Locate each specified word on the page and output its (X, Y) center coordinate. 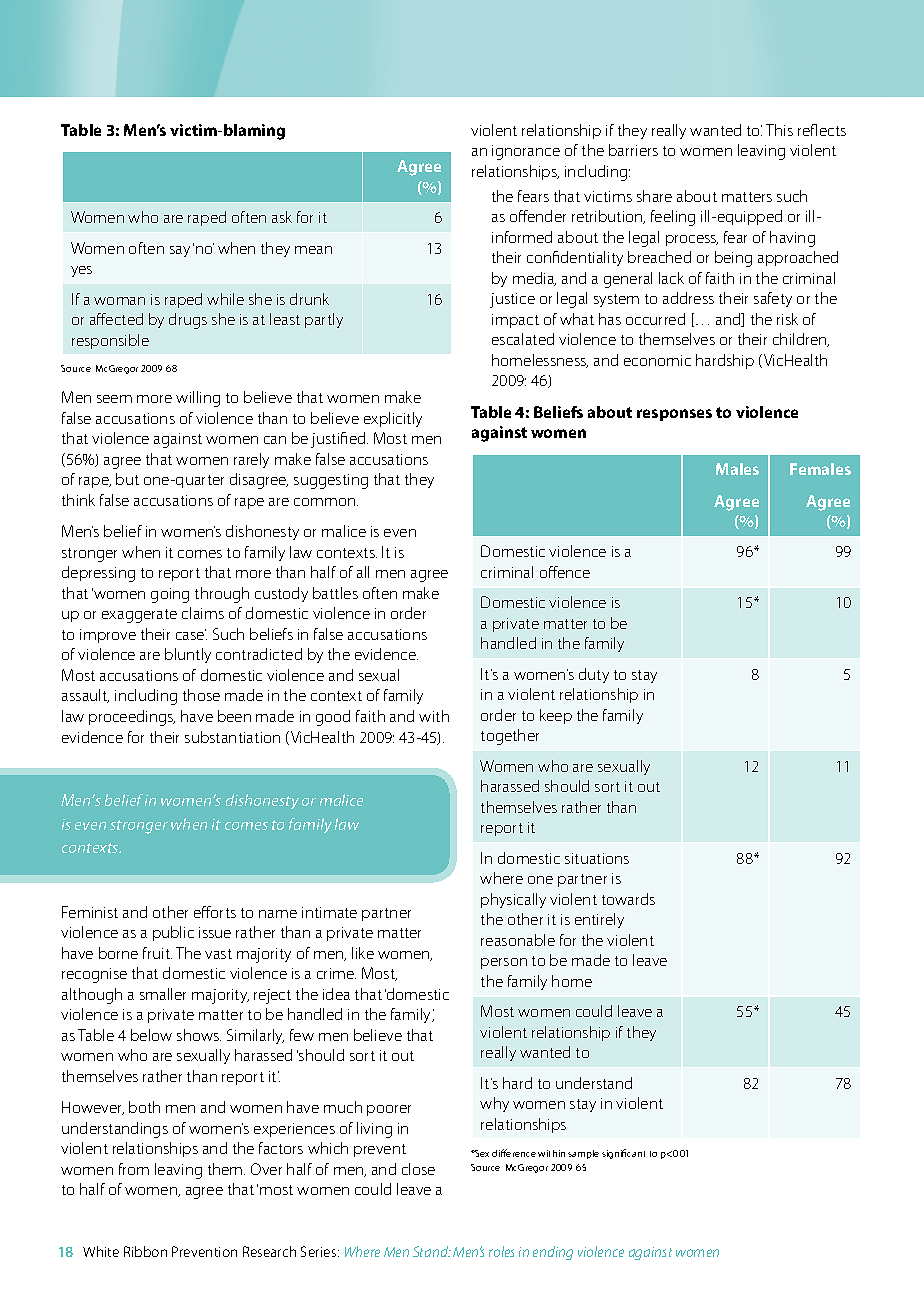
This (779, 130)
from (134, 1169)
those (201, 695)
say (180, 251)
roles (501, 1251)
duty (594, 675)
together (510, 737)
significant (623, 1154)
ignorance (526, 152)
